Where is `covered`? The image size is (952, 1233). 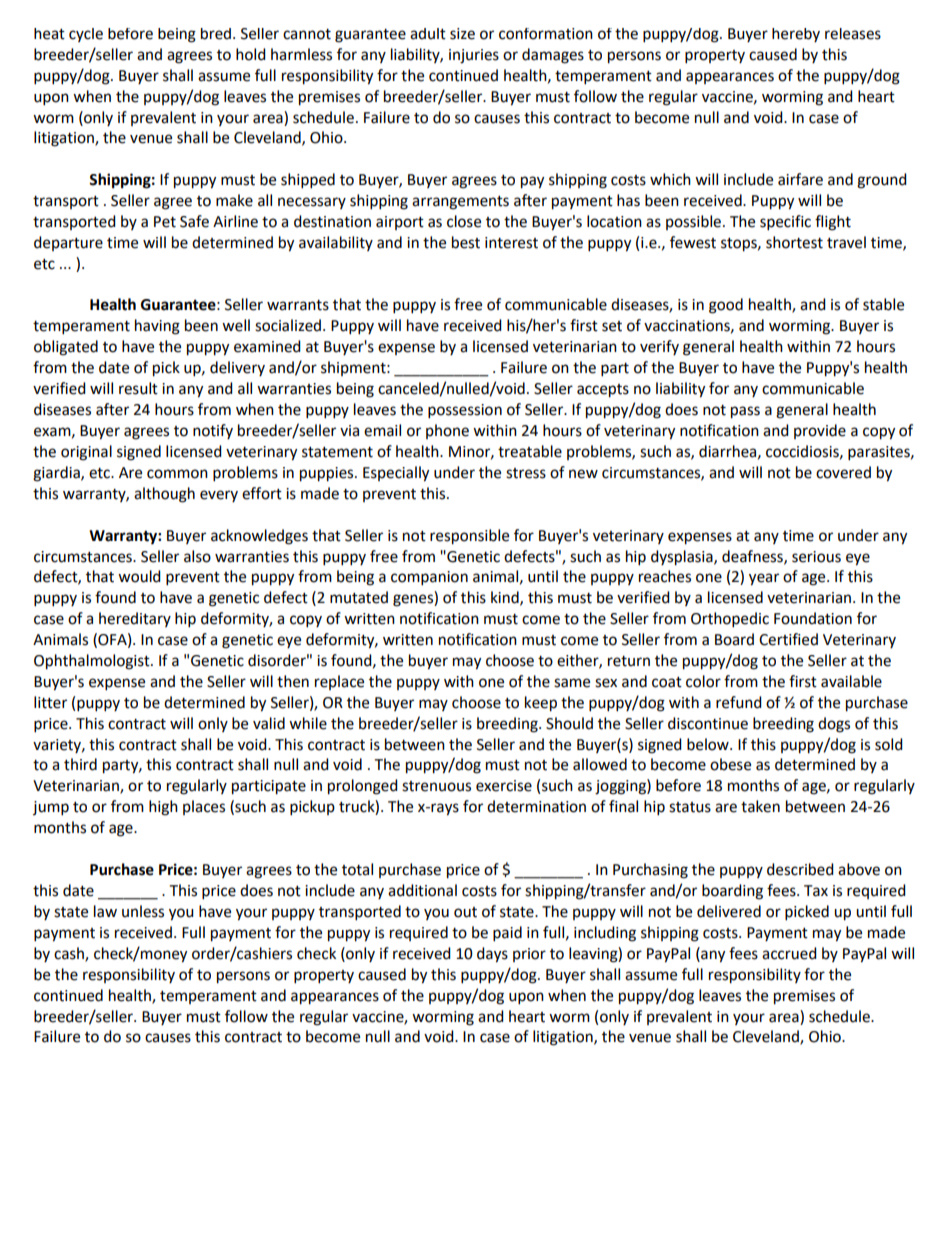
covered is located at coordinates (843, 472).
